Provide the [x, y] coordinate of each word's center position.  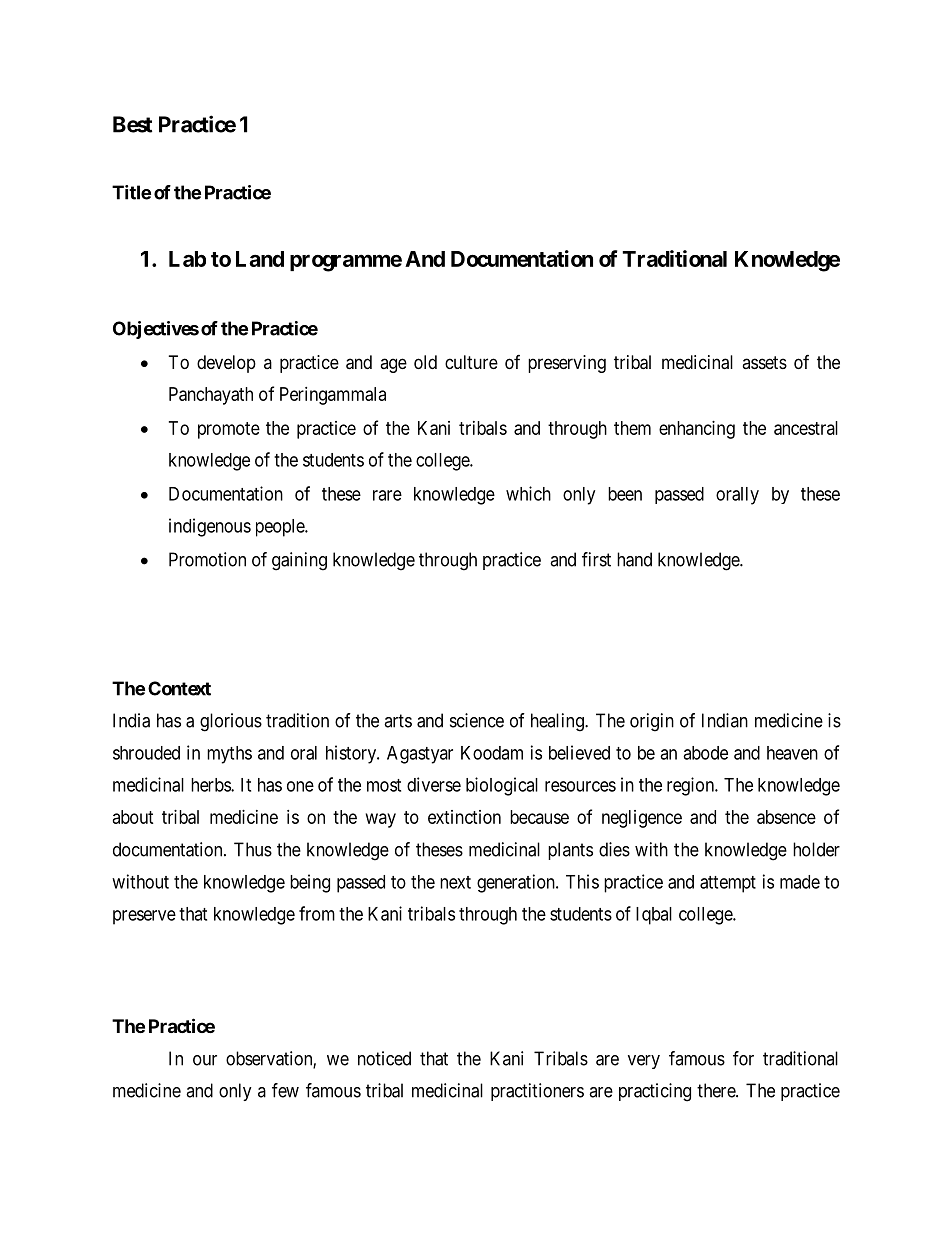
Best [132, 124]
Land [260, 259]
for [743, 1058]
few [285, 1090]
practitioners [537, 1092]
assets [764, 362]
